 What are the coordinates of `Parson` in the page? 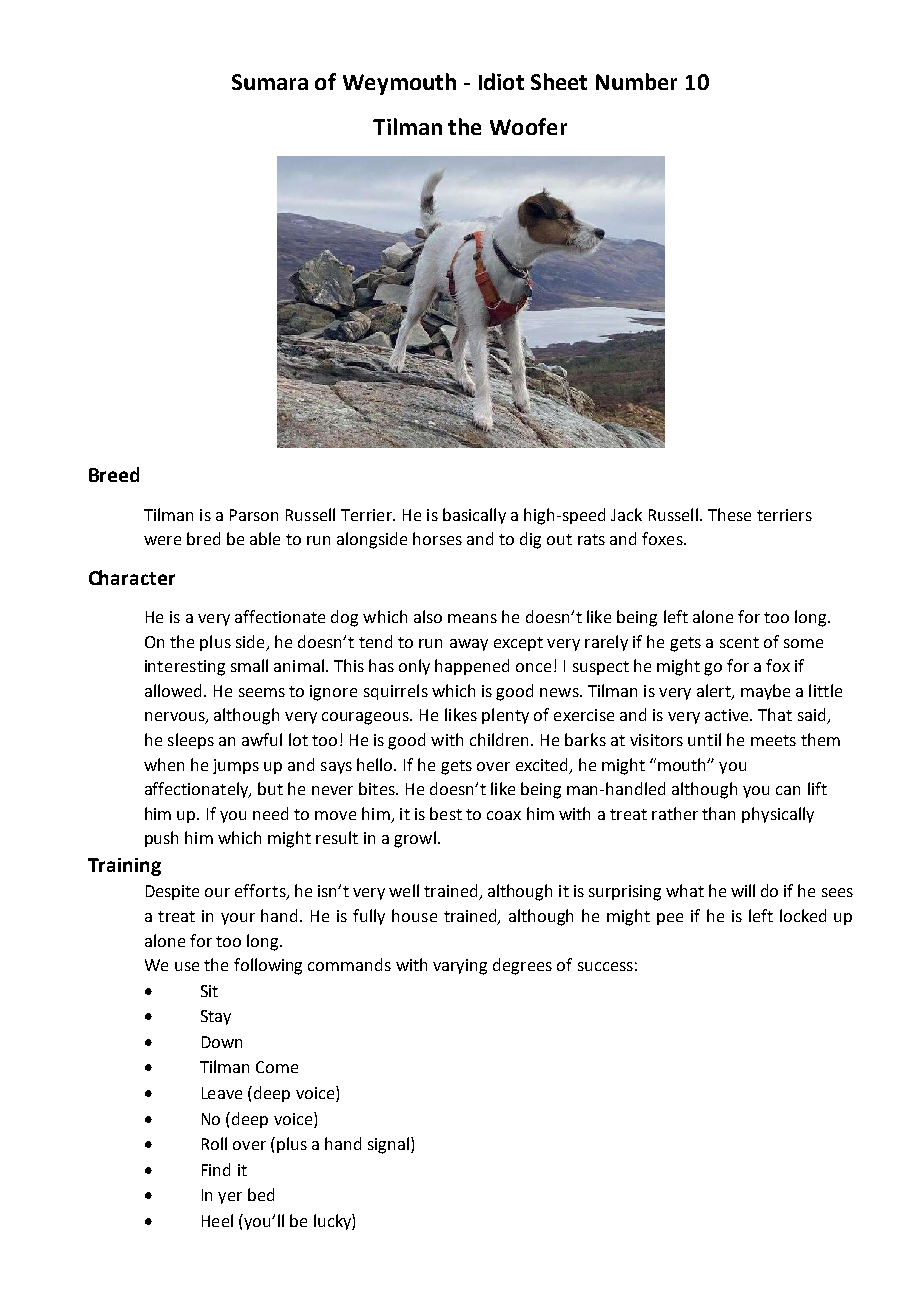 It's located at (254, 515).
